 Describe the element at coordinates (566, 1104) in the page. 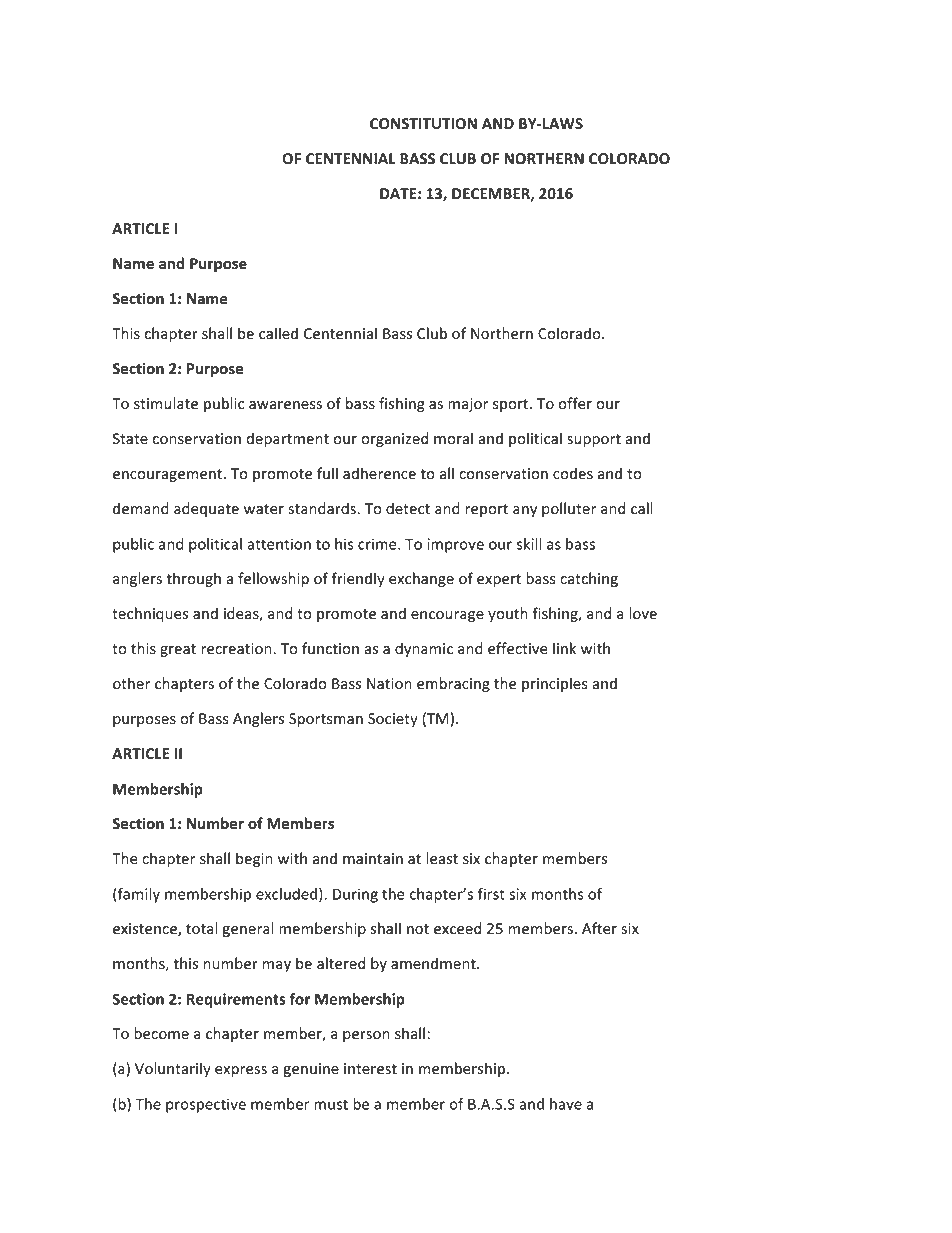

I see `have` at that location.
